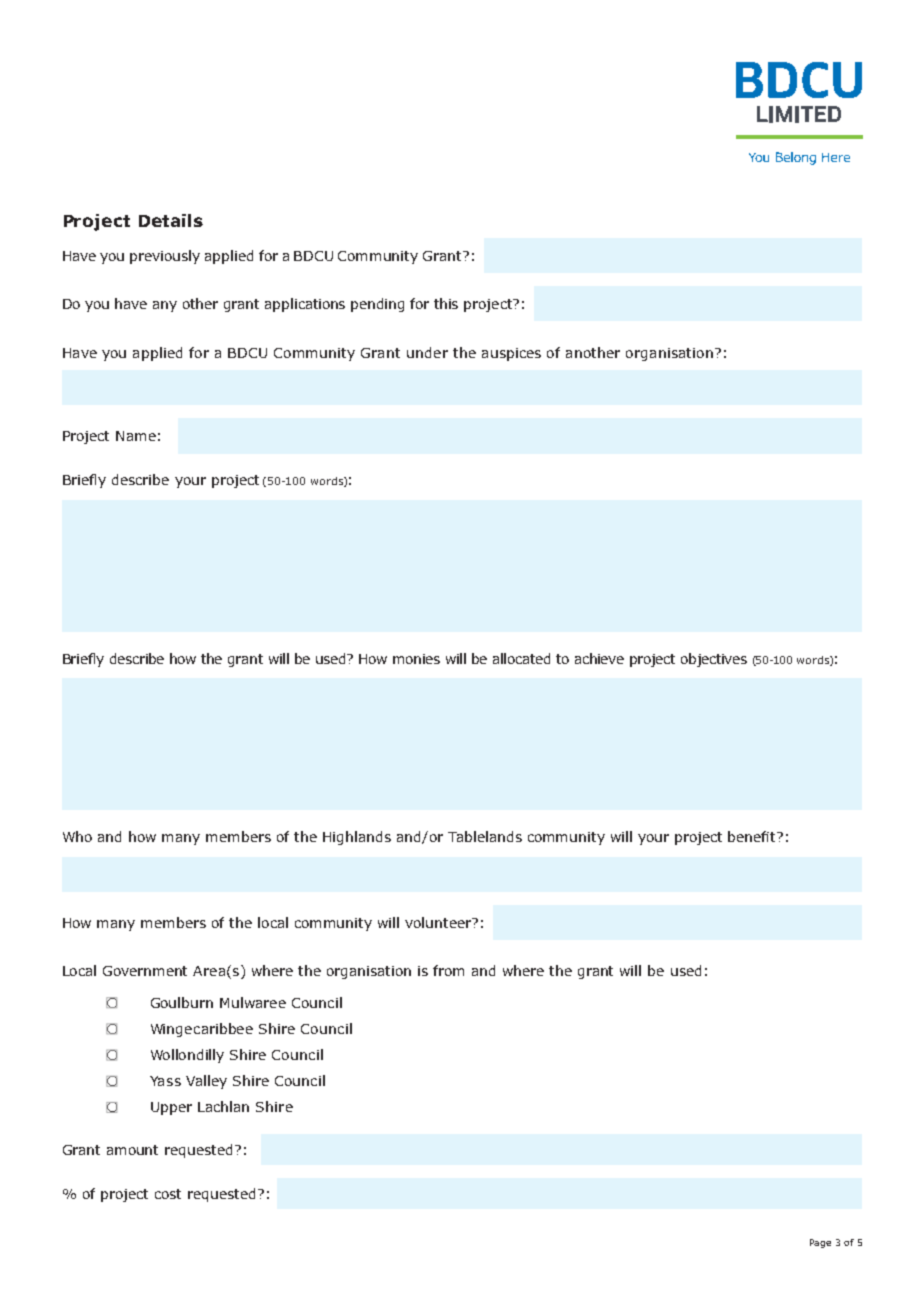  I want to click on benefit, so click(753, 836).
